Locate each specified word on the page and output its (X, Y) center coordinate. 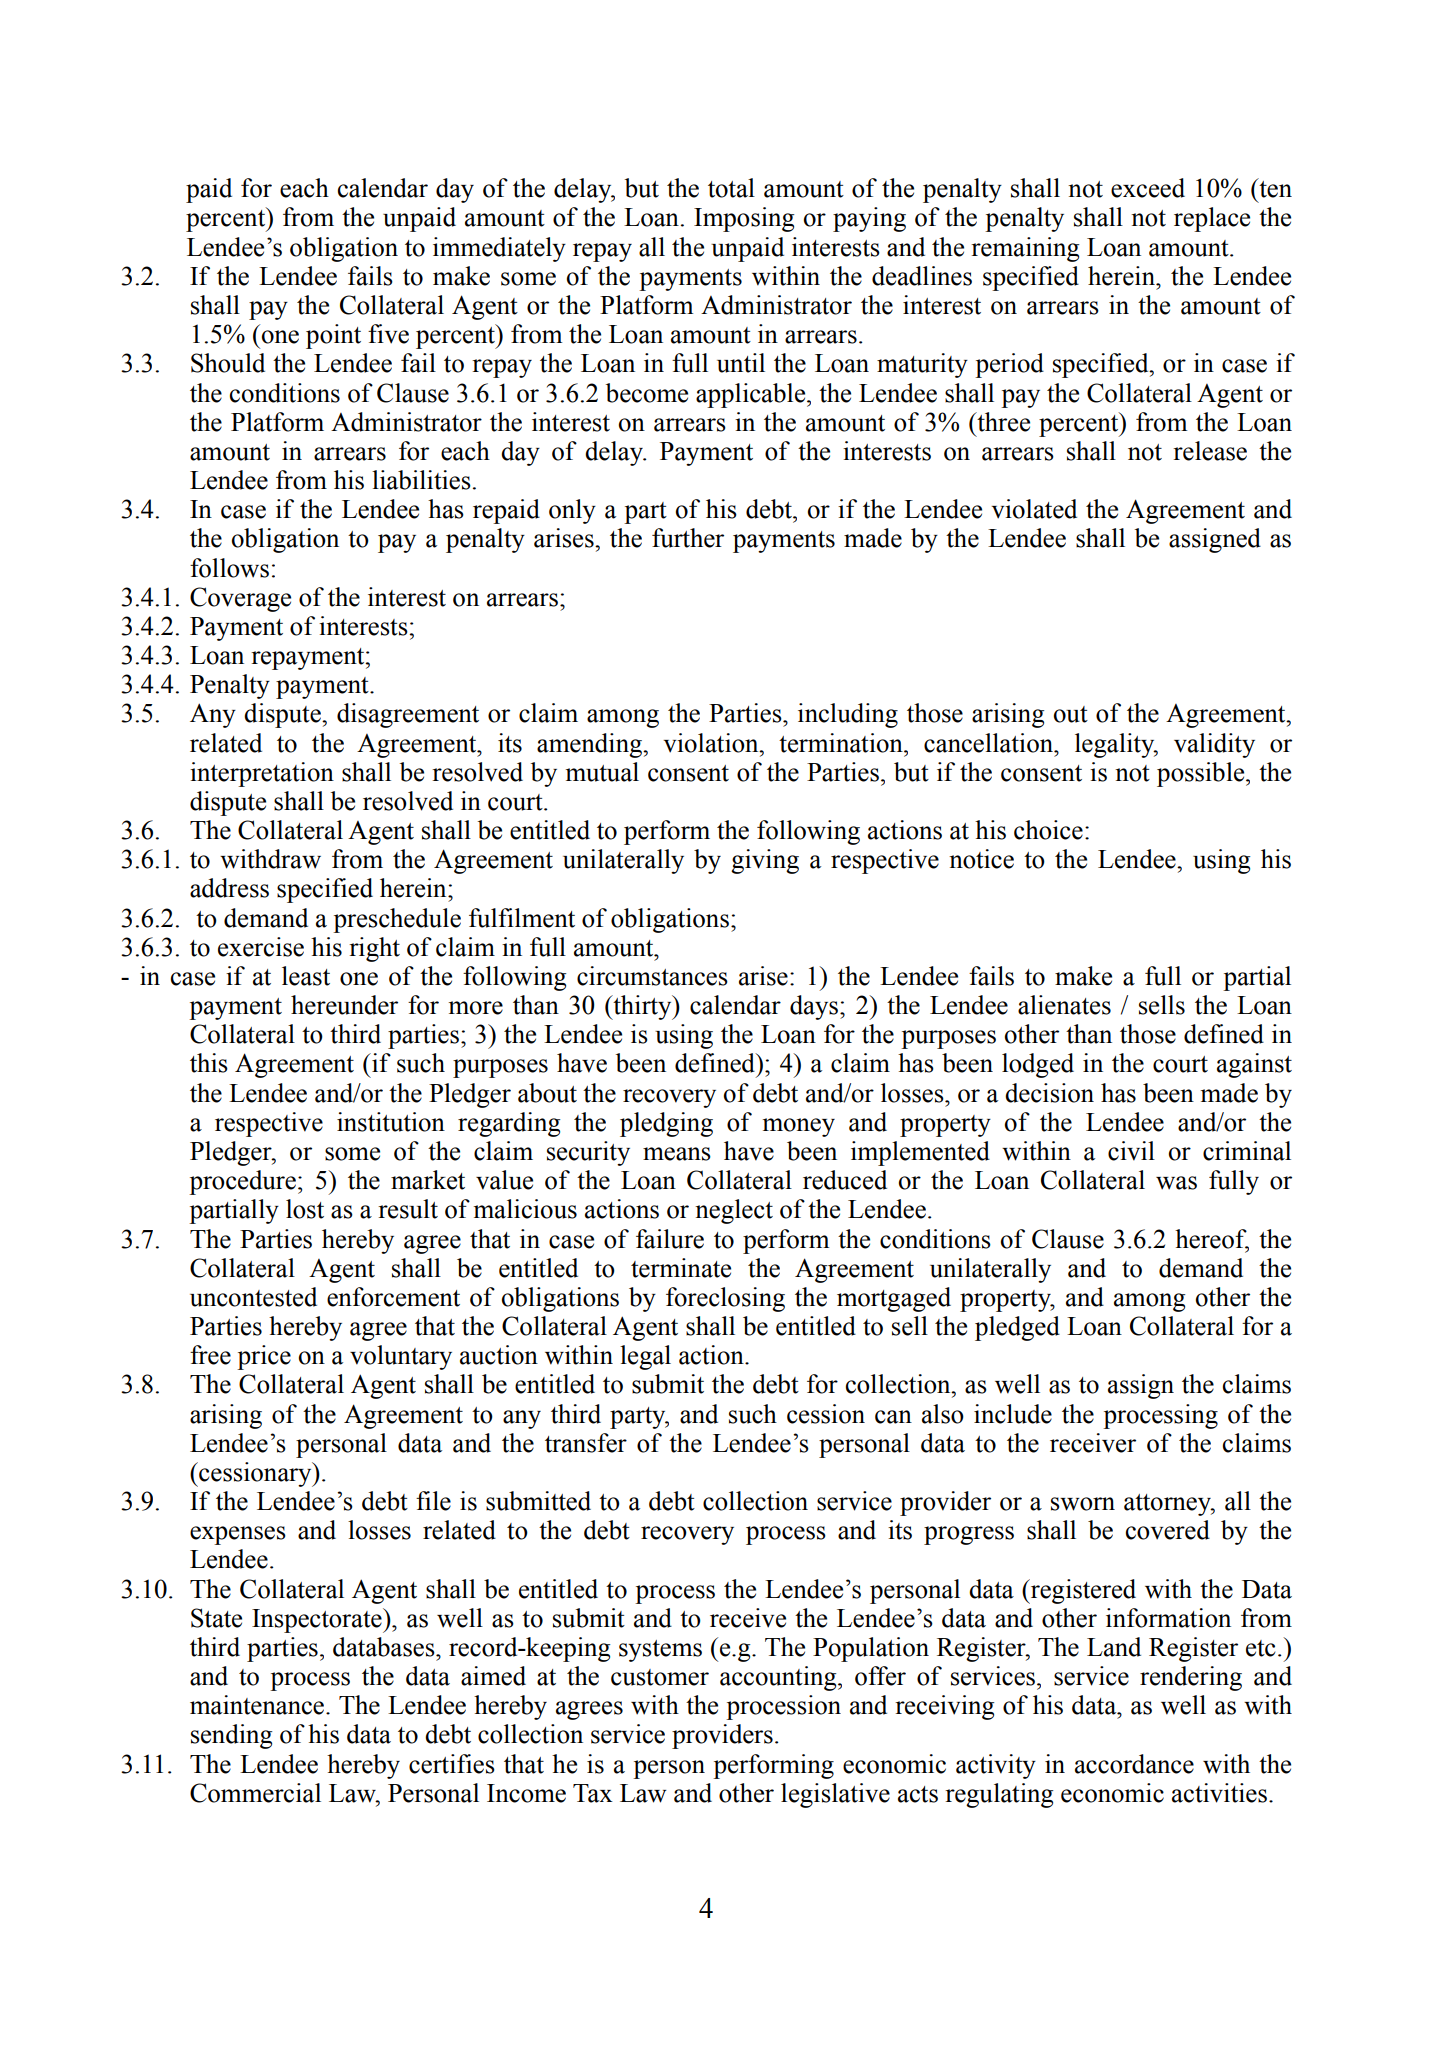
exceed (1148, 188)
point (333, 336)
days (814, 1007)
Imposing (744, 219)
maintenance (258, 1705)
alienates (1064, 1005)
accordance (1134, 1764)
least (306, 976)
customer (660, 1677)
